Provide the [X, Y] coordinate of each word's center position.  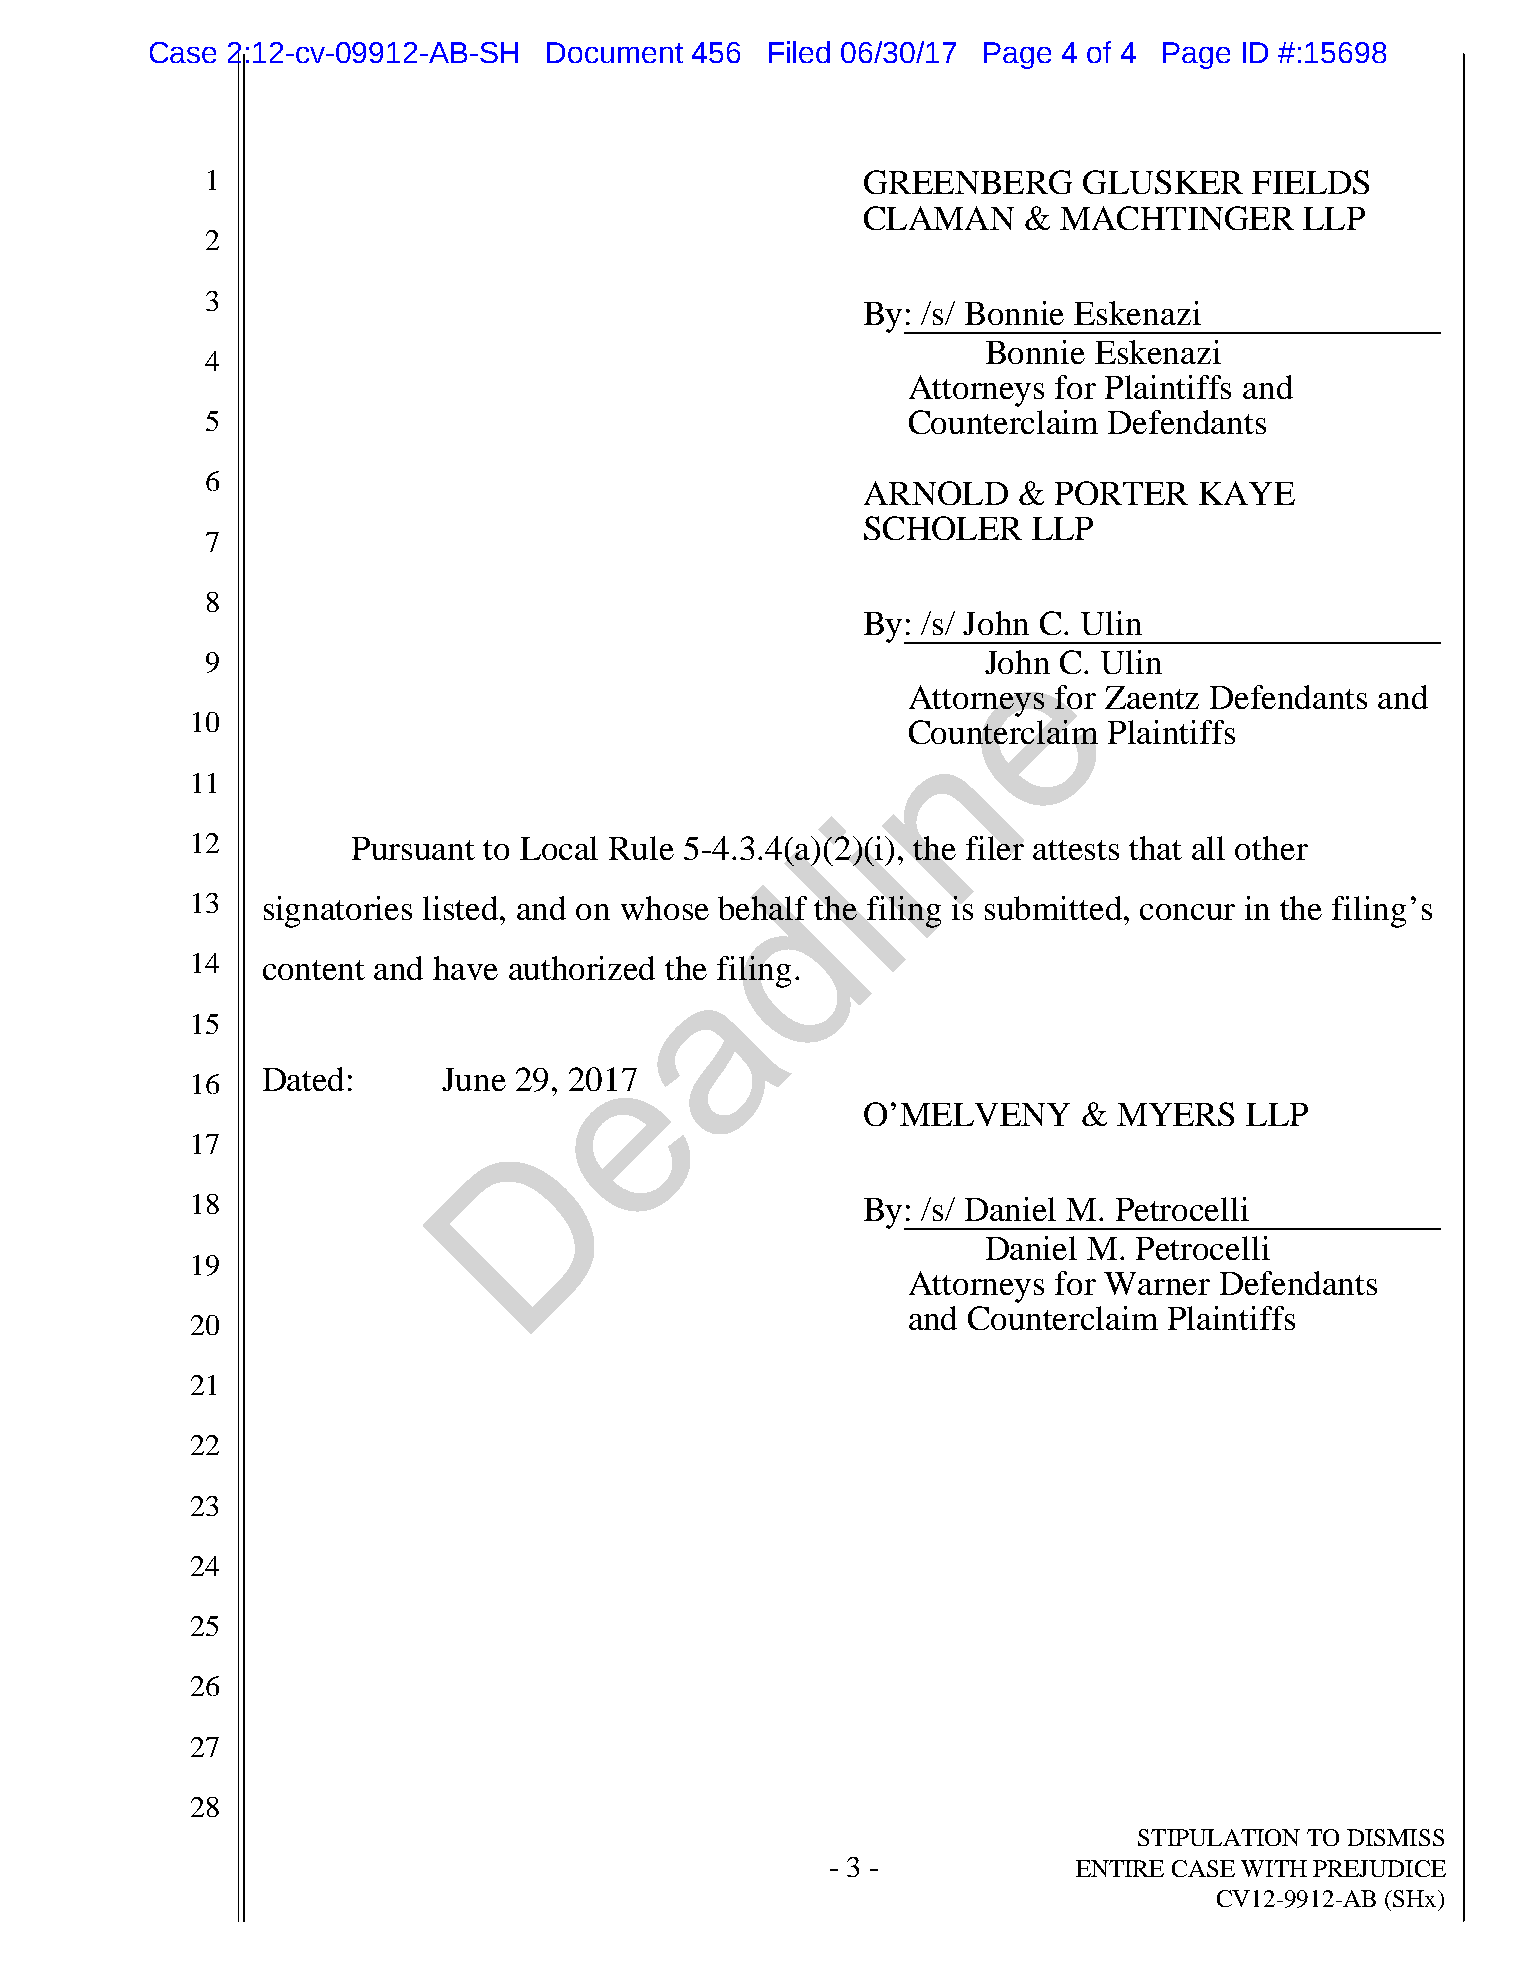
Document [615, 52]
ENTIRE [1120, 1868]
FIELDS [1310, 182]
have [465, 968]
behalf [762, 908]
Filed [799, 52]
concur [1187, 912]
